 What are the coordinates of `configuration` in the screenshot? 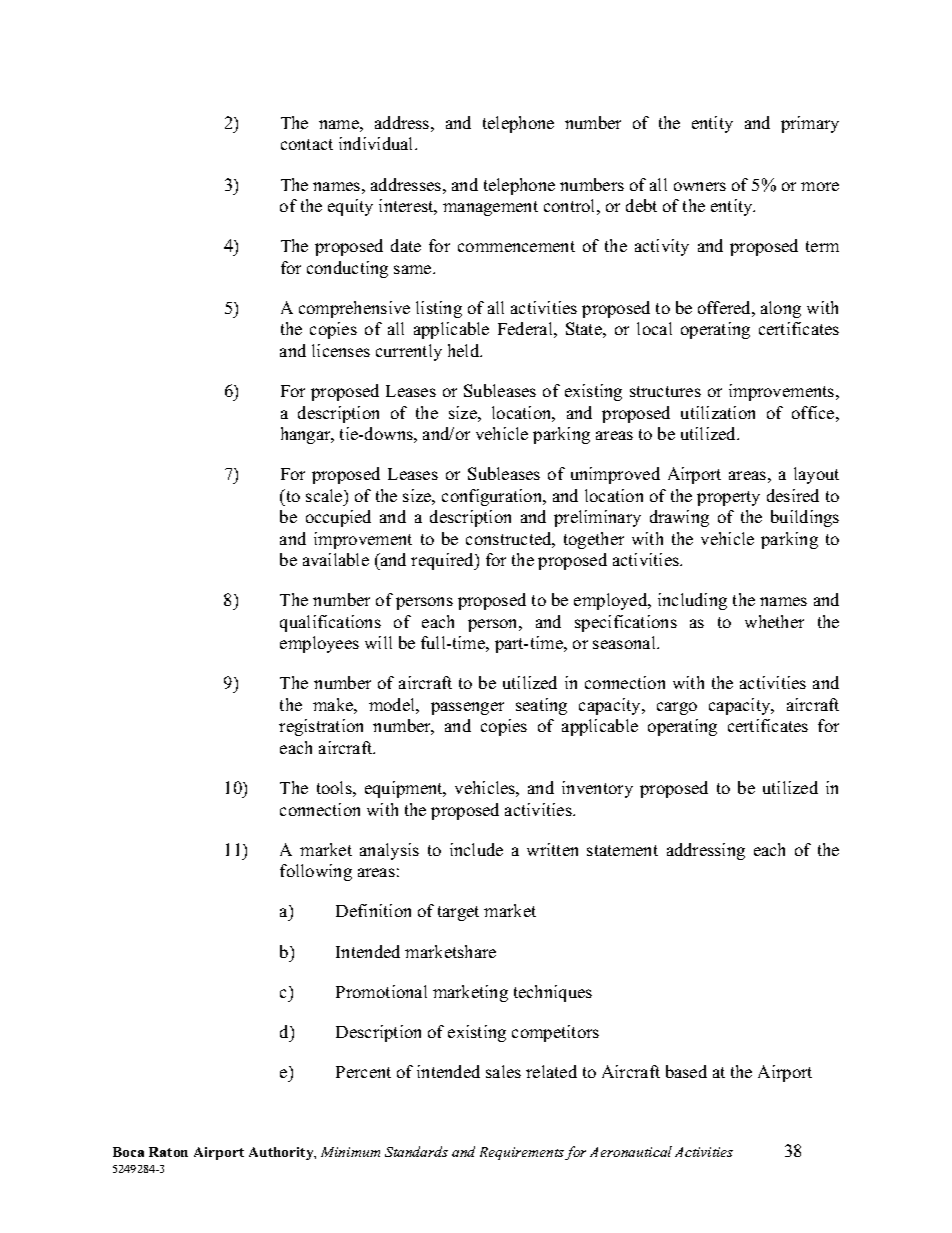 It's located at (493, 497).
